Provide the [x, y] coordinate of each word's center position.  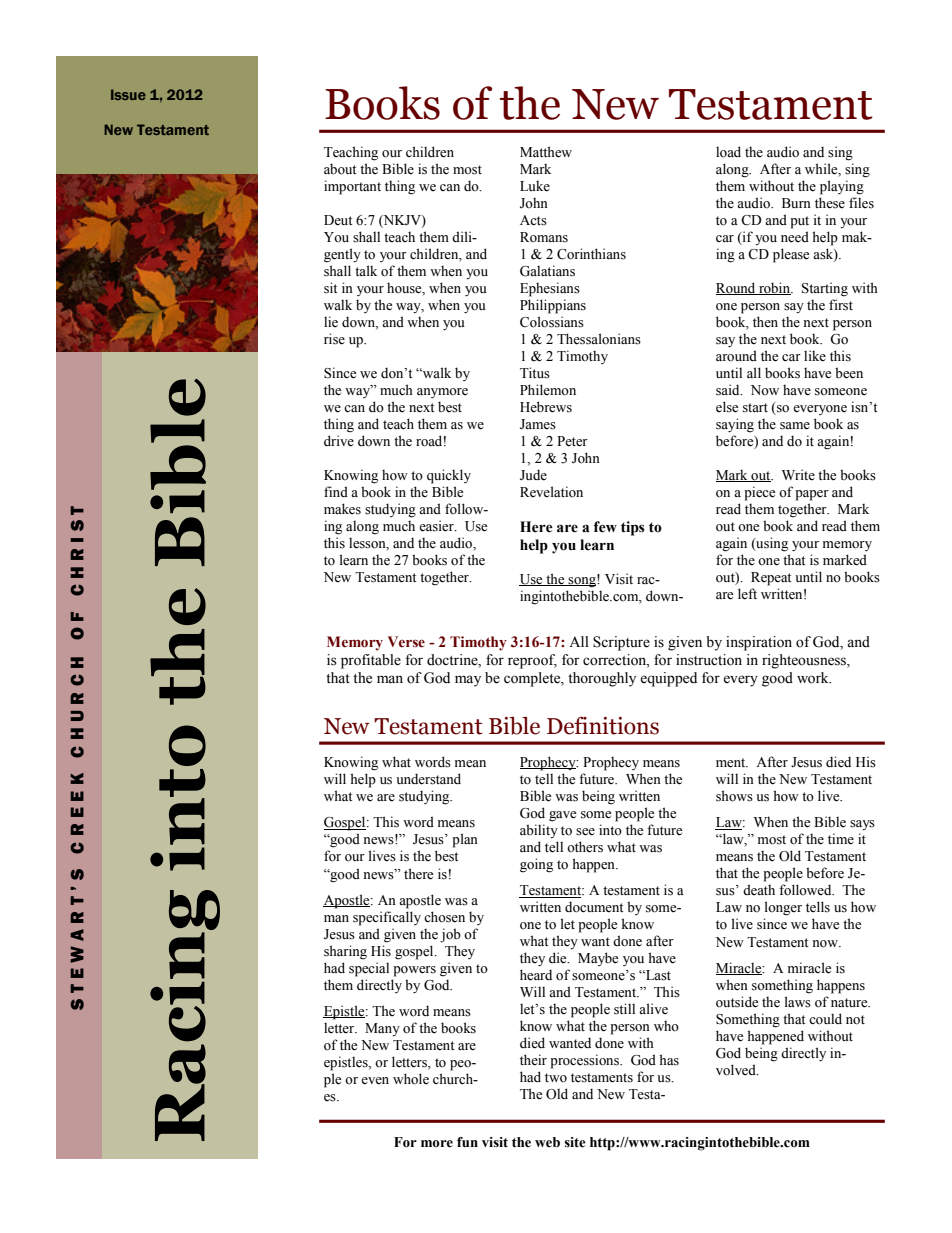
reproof [532, 661]
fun [467, 1142]
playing [842, 187]
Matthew [546, 152]
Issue [128, 94]
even [375, 1081]
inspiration [759, 643]
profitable [371, 661]
